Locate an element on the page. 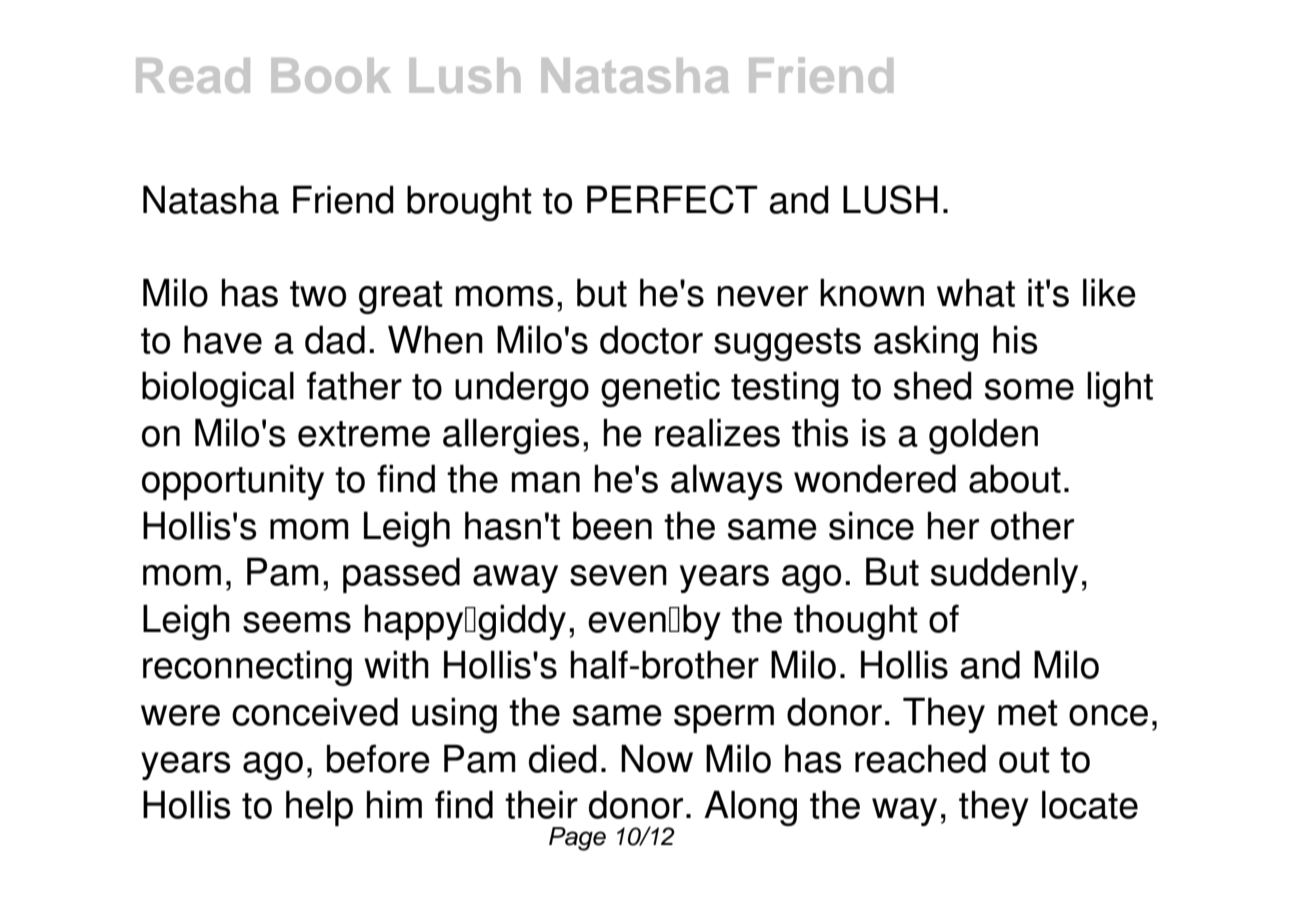 This page has height=924, width=1303. realizes is located at coordinates (717, 432).
